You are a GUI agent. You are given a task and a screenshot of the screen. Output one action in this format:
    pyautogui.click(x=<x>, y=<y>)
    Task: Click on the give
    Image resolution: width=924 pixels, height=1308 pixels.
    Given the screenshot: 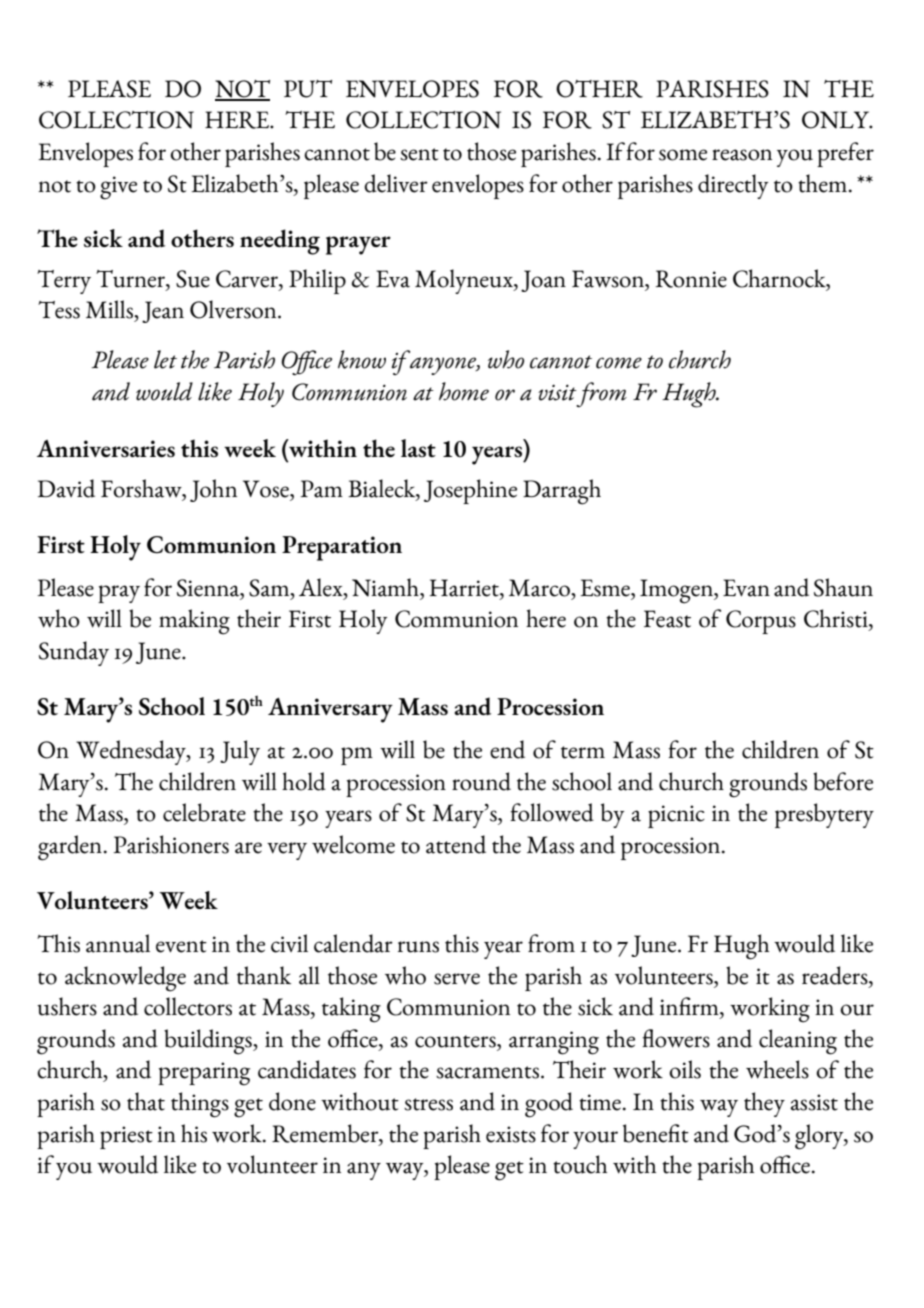 What is the action you would take?
    pyautogui.click(x=118, y=188)
